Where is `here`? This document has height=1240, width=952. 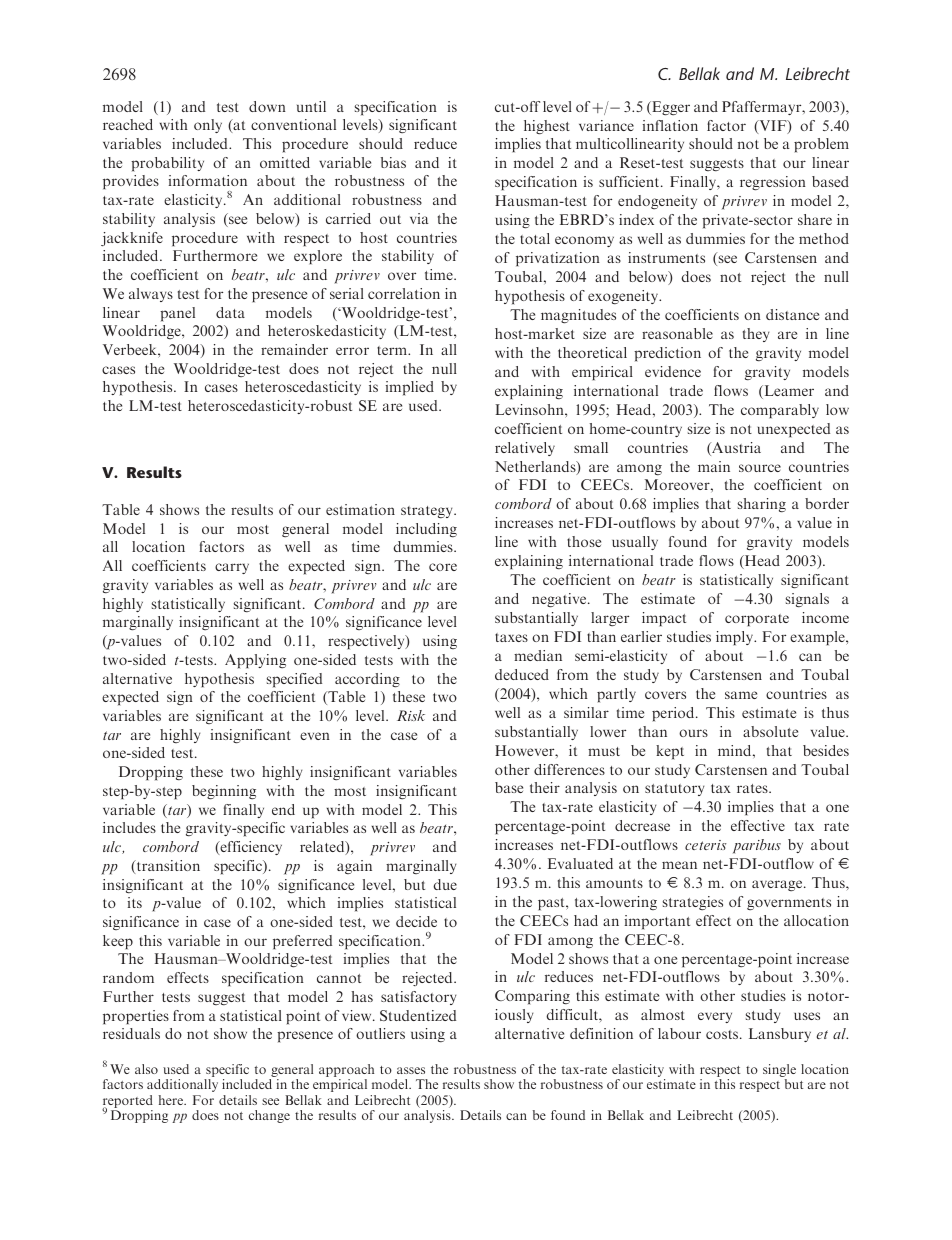 here is located at coordinates (172, 1100).
